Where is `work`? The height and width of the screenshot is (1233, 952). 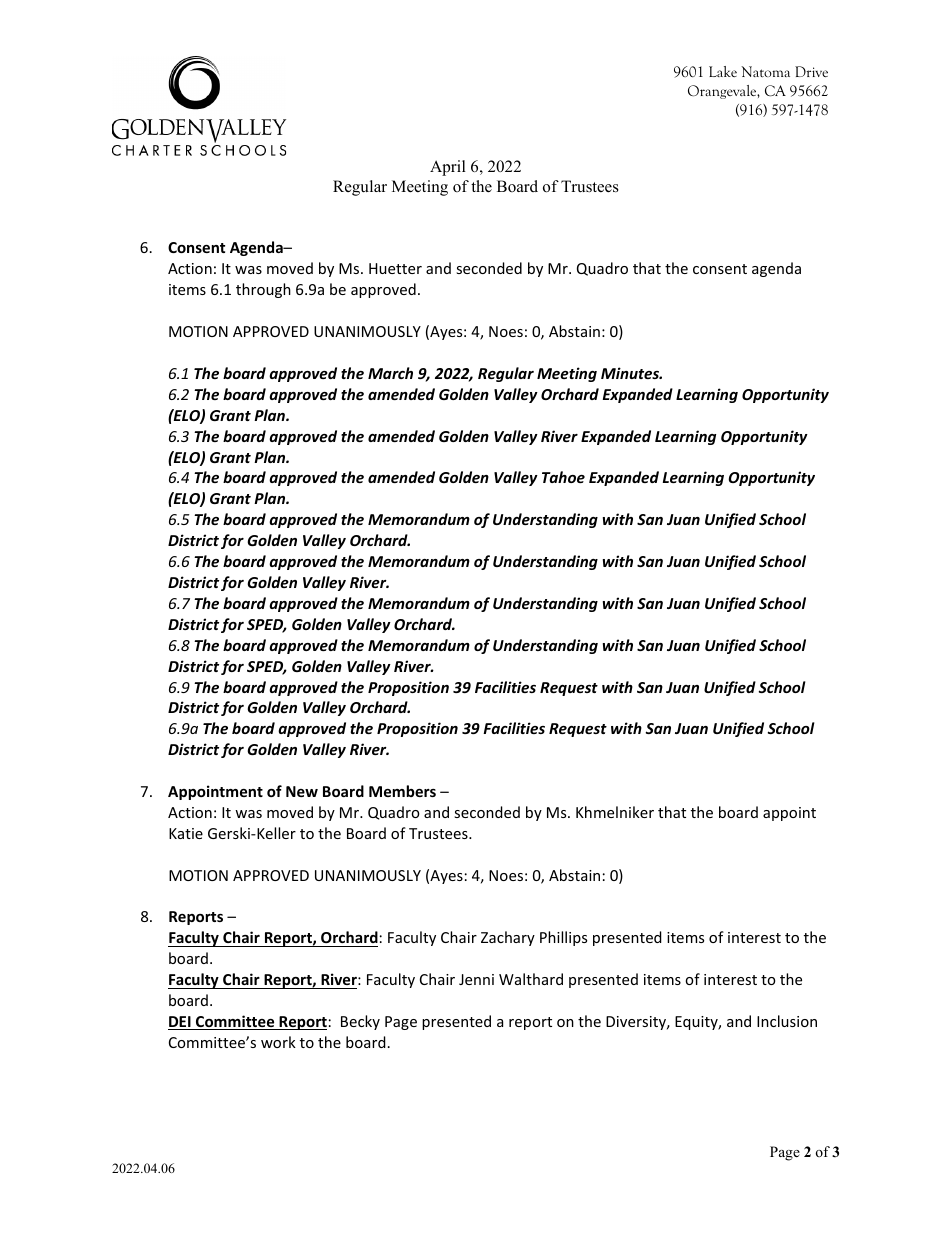 work is located at coordinates (278, 1042).
